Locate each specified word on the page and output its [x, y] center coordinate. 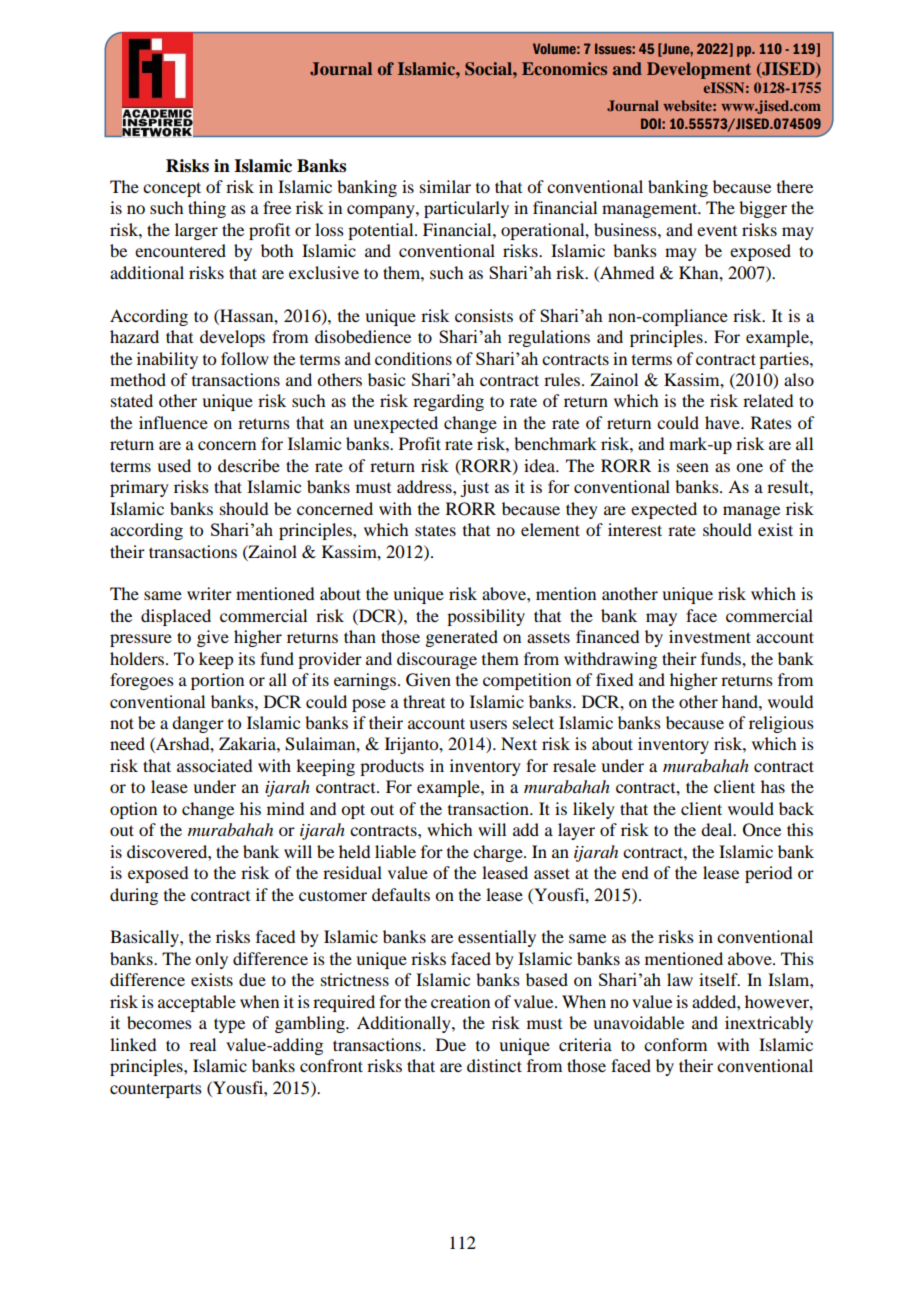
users [488, 724]
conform [675, 1044]
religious [781, 724]
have [723, 422]
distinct [494, 1065]
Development [699, 70]
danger [198, 724]
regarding [448, 402]
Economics [564, 68]
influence [173, 422]
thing [207, 209]
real [202, 1044]
